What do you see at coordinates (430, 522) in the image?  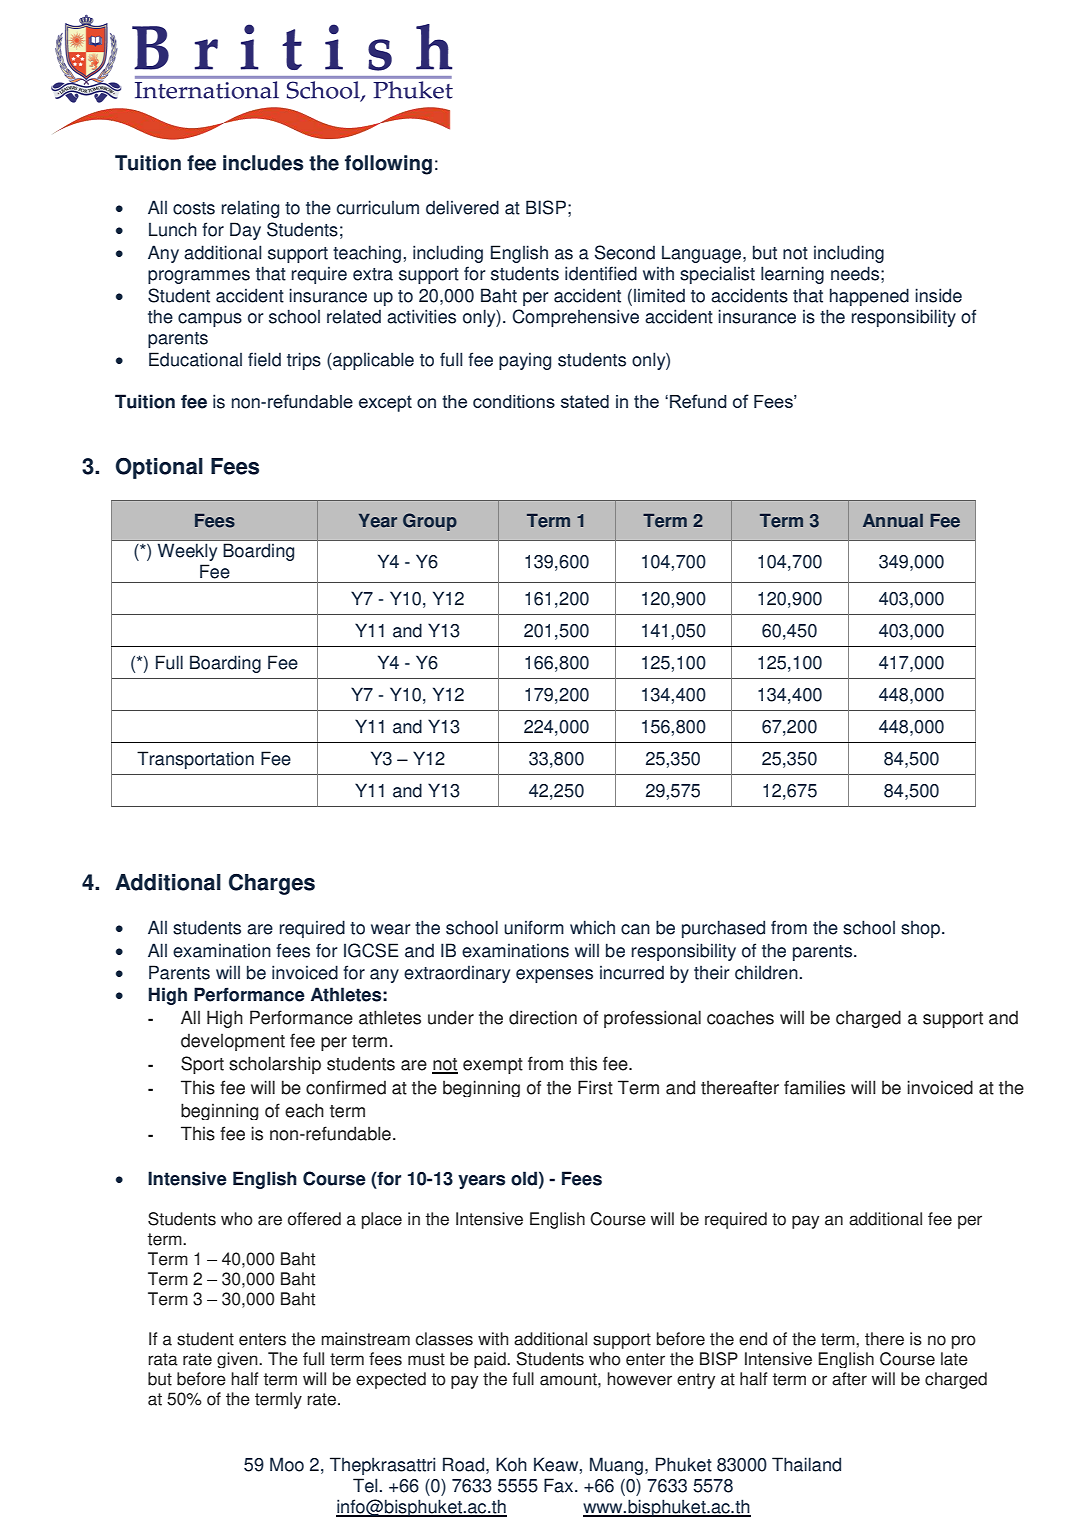 I see `Group` at bounding box center [430, 522].
